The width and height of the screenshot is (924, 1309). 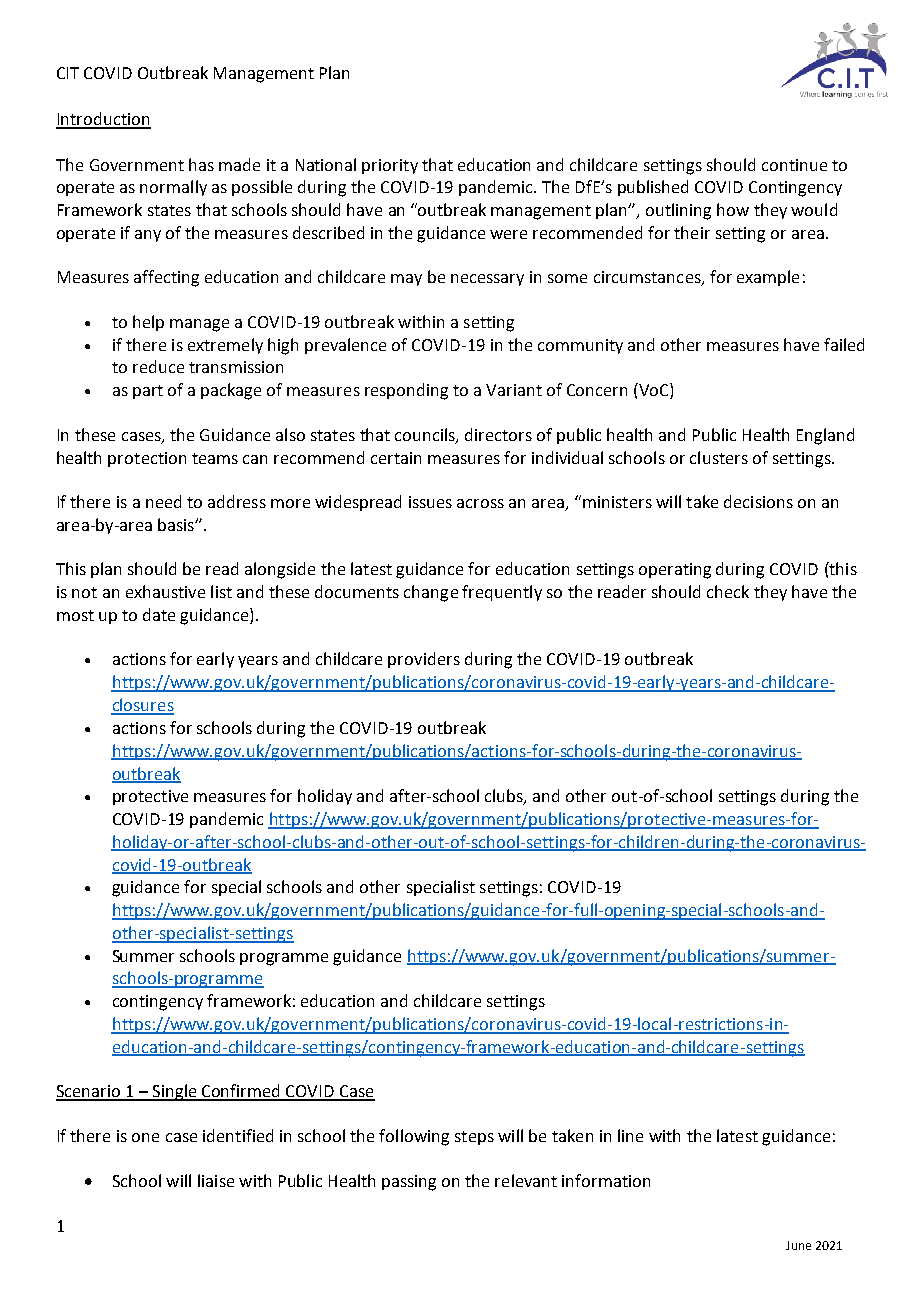 I want to click on Introduction, so click(x=103, y=120).
